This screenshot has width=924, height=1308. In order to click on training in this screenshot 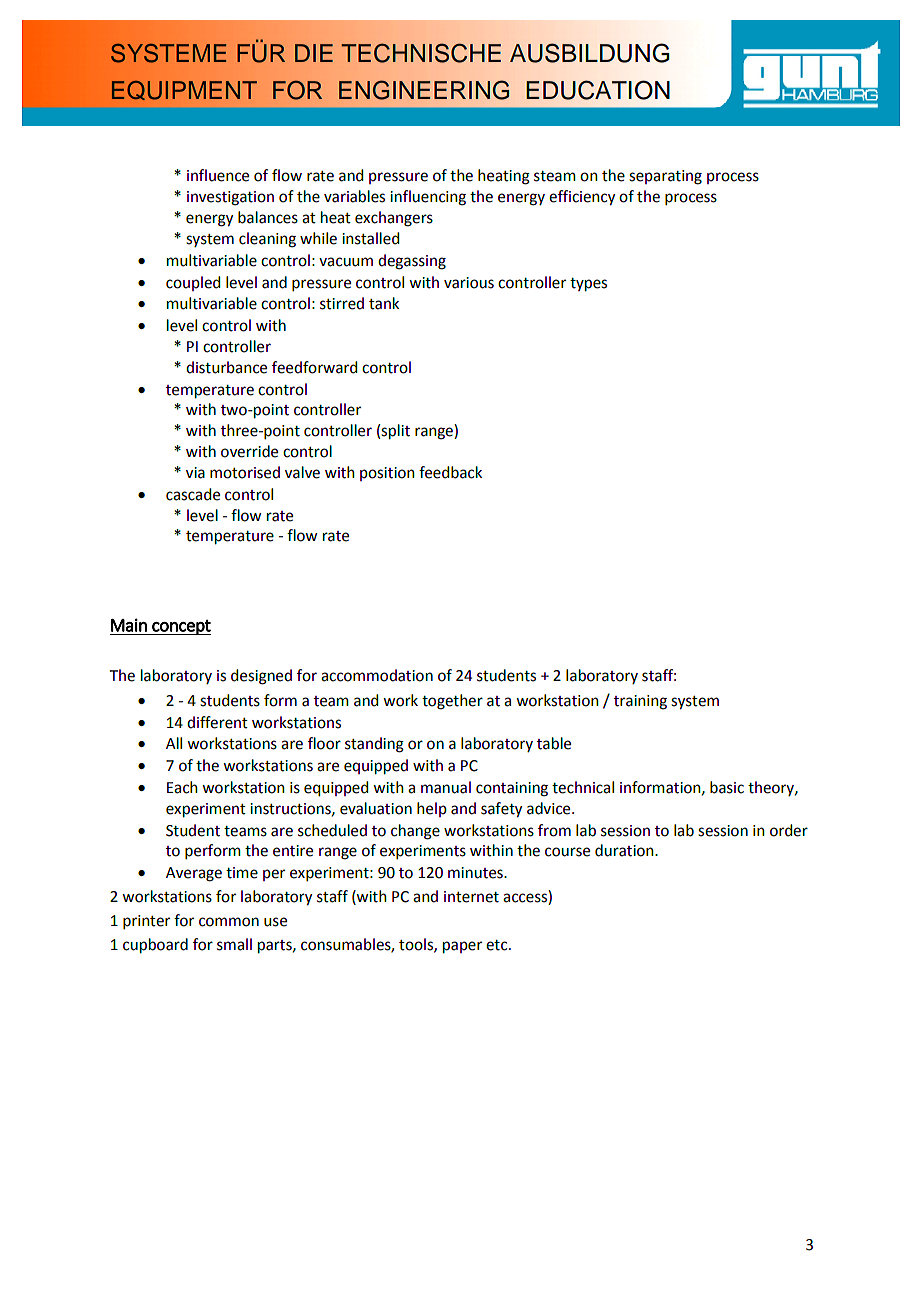, I will do `click(640, 702)`.
